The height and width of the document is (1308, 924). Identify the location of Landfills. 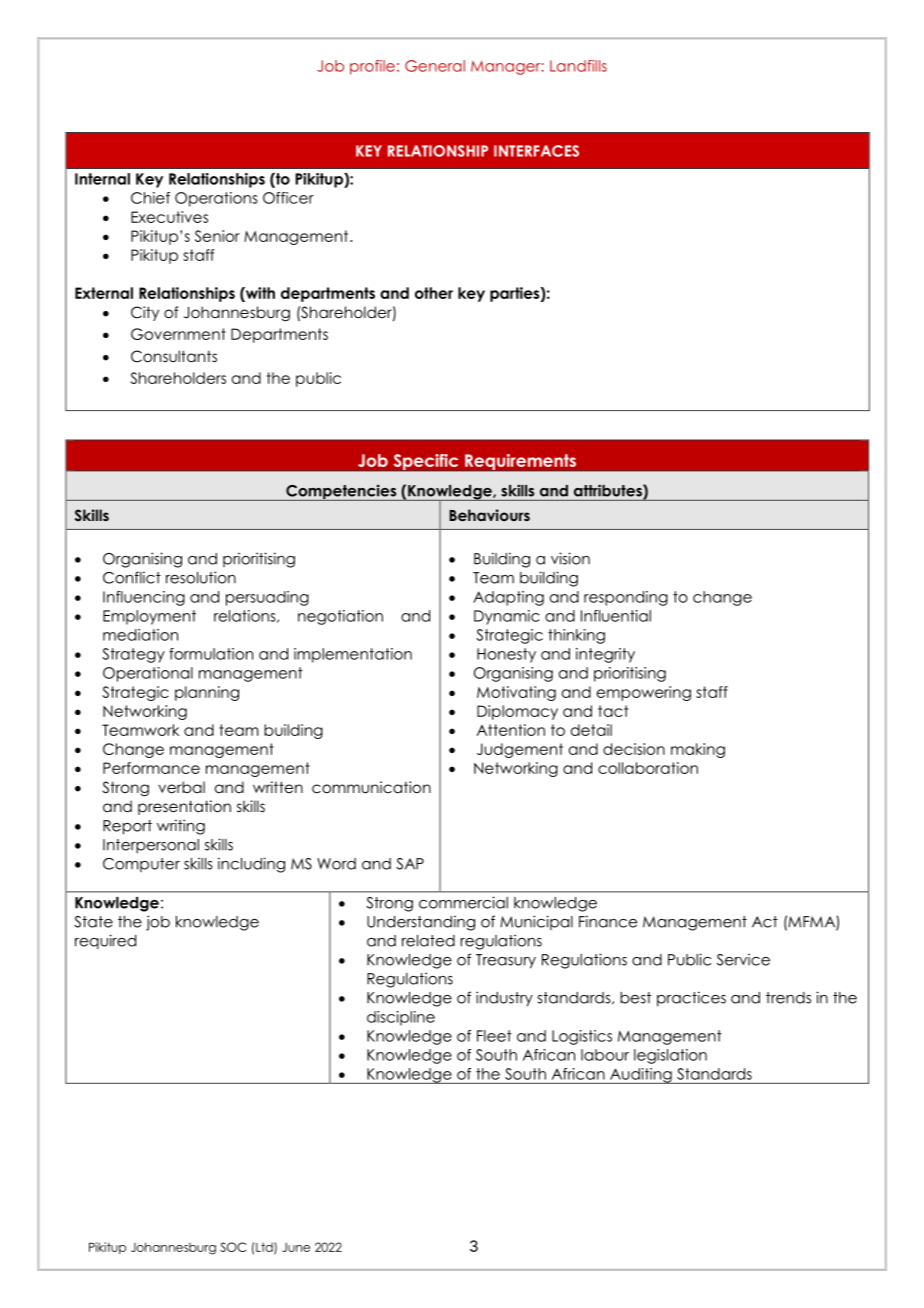
(578, 66).
